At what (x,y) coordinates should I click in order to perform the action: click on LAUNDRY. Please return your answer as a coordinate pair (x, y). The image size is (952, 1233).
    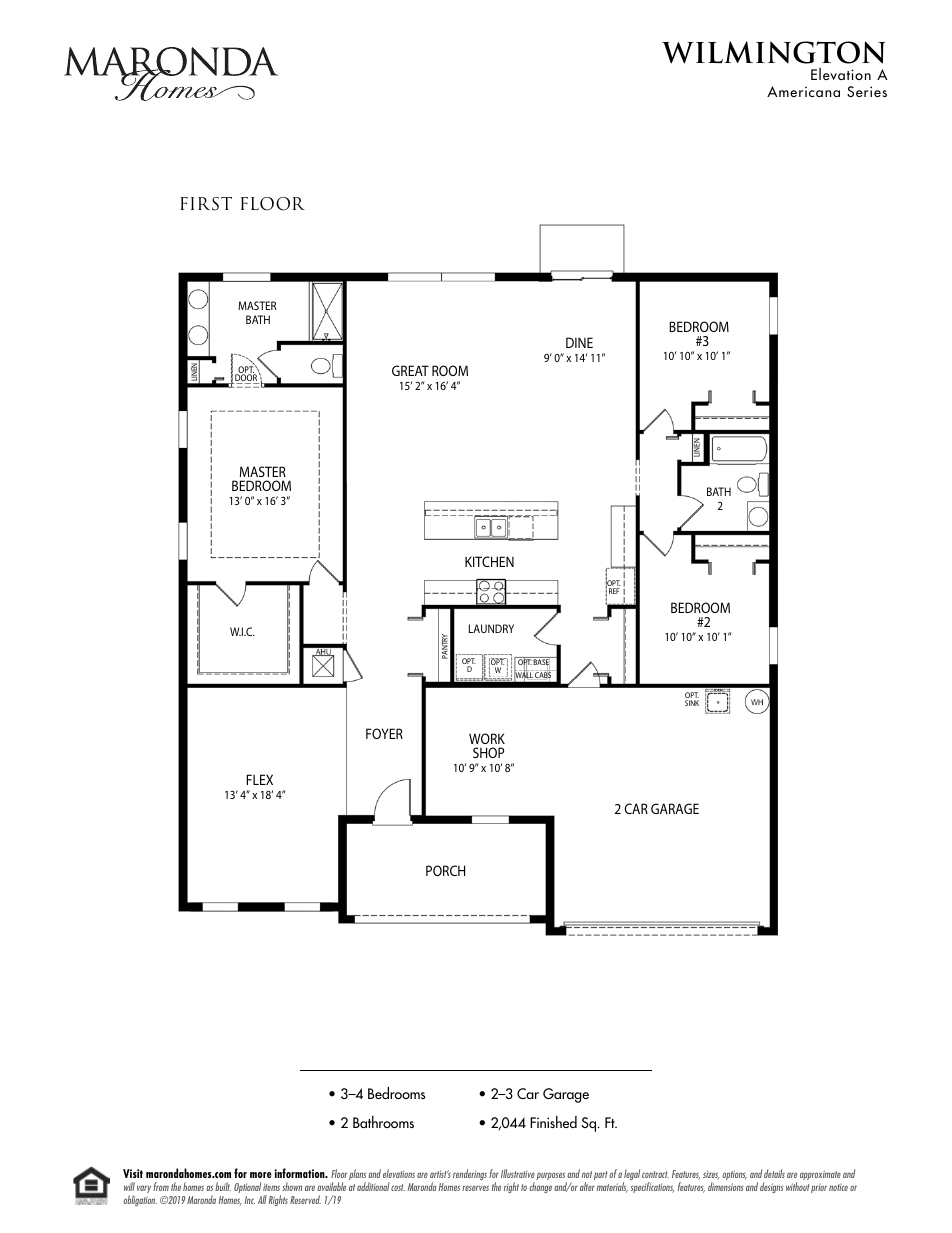
    Looking at the image, I should click on (491, 628).
